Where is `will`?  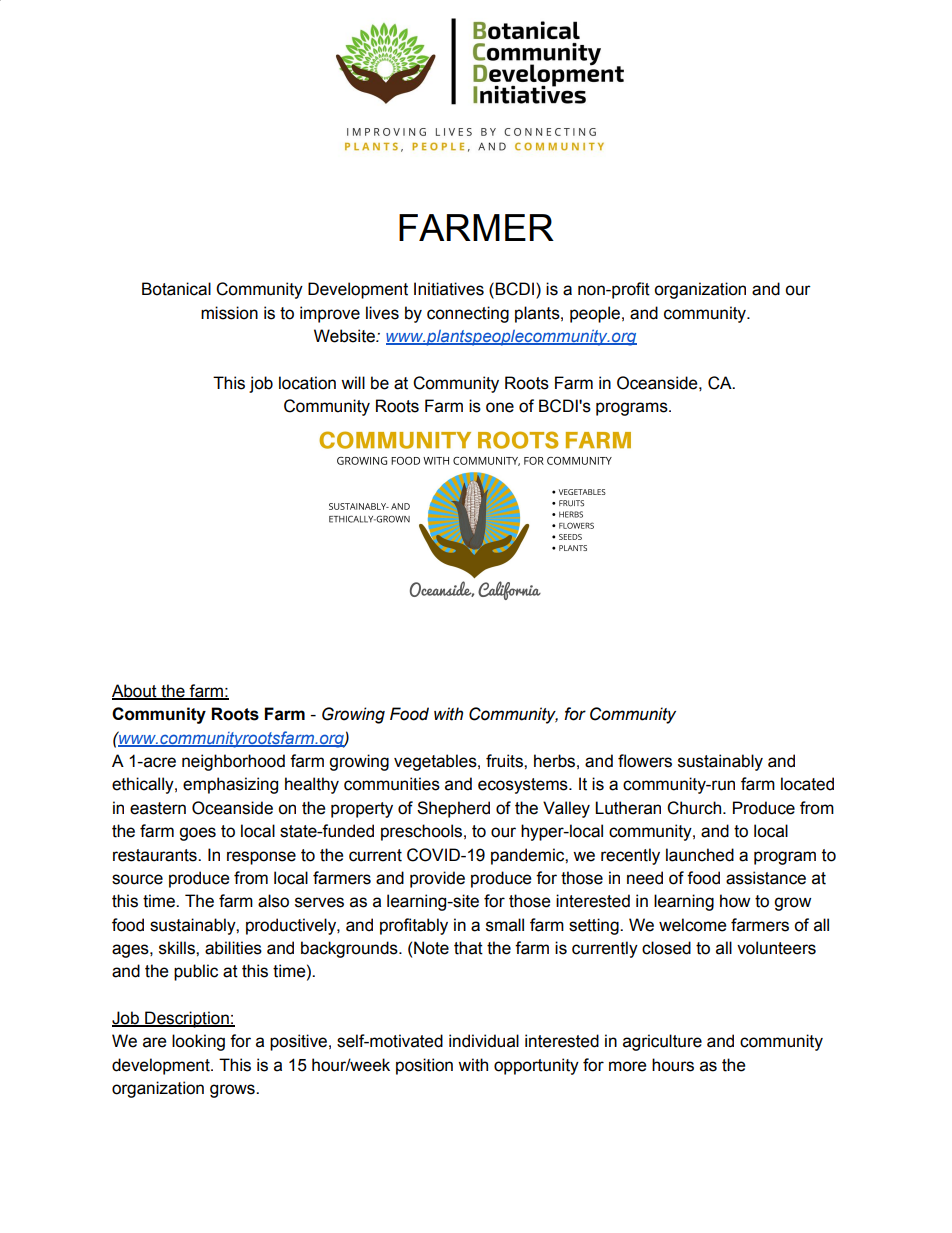
will is located at coordinates (353, 382).
